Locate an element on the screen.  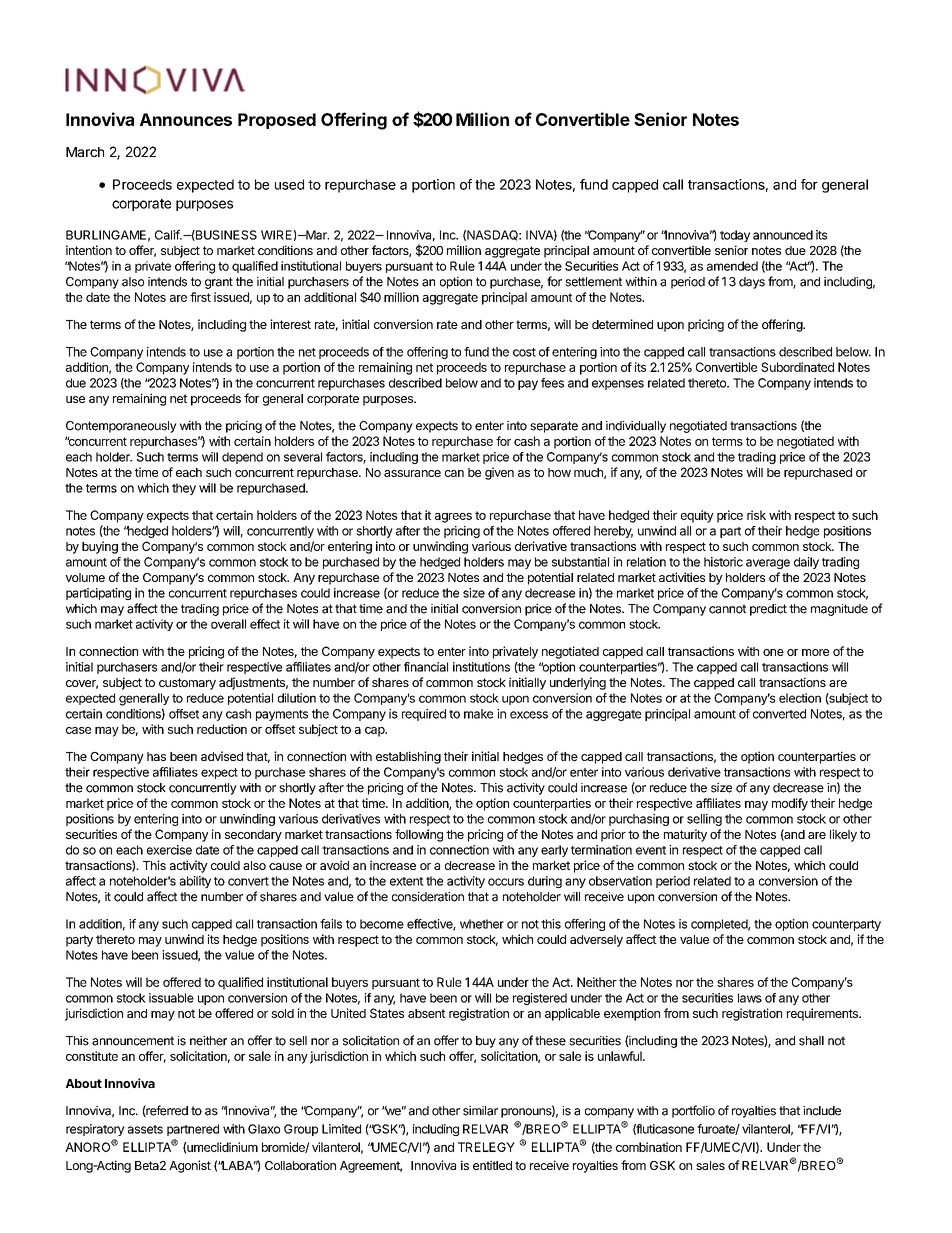
Announces is located at coordinates (186, 119).
